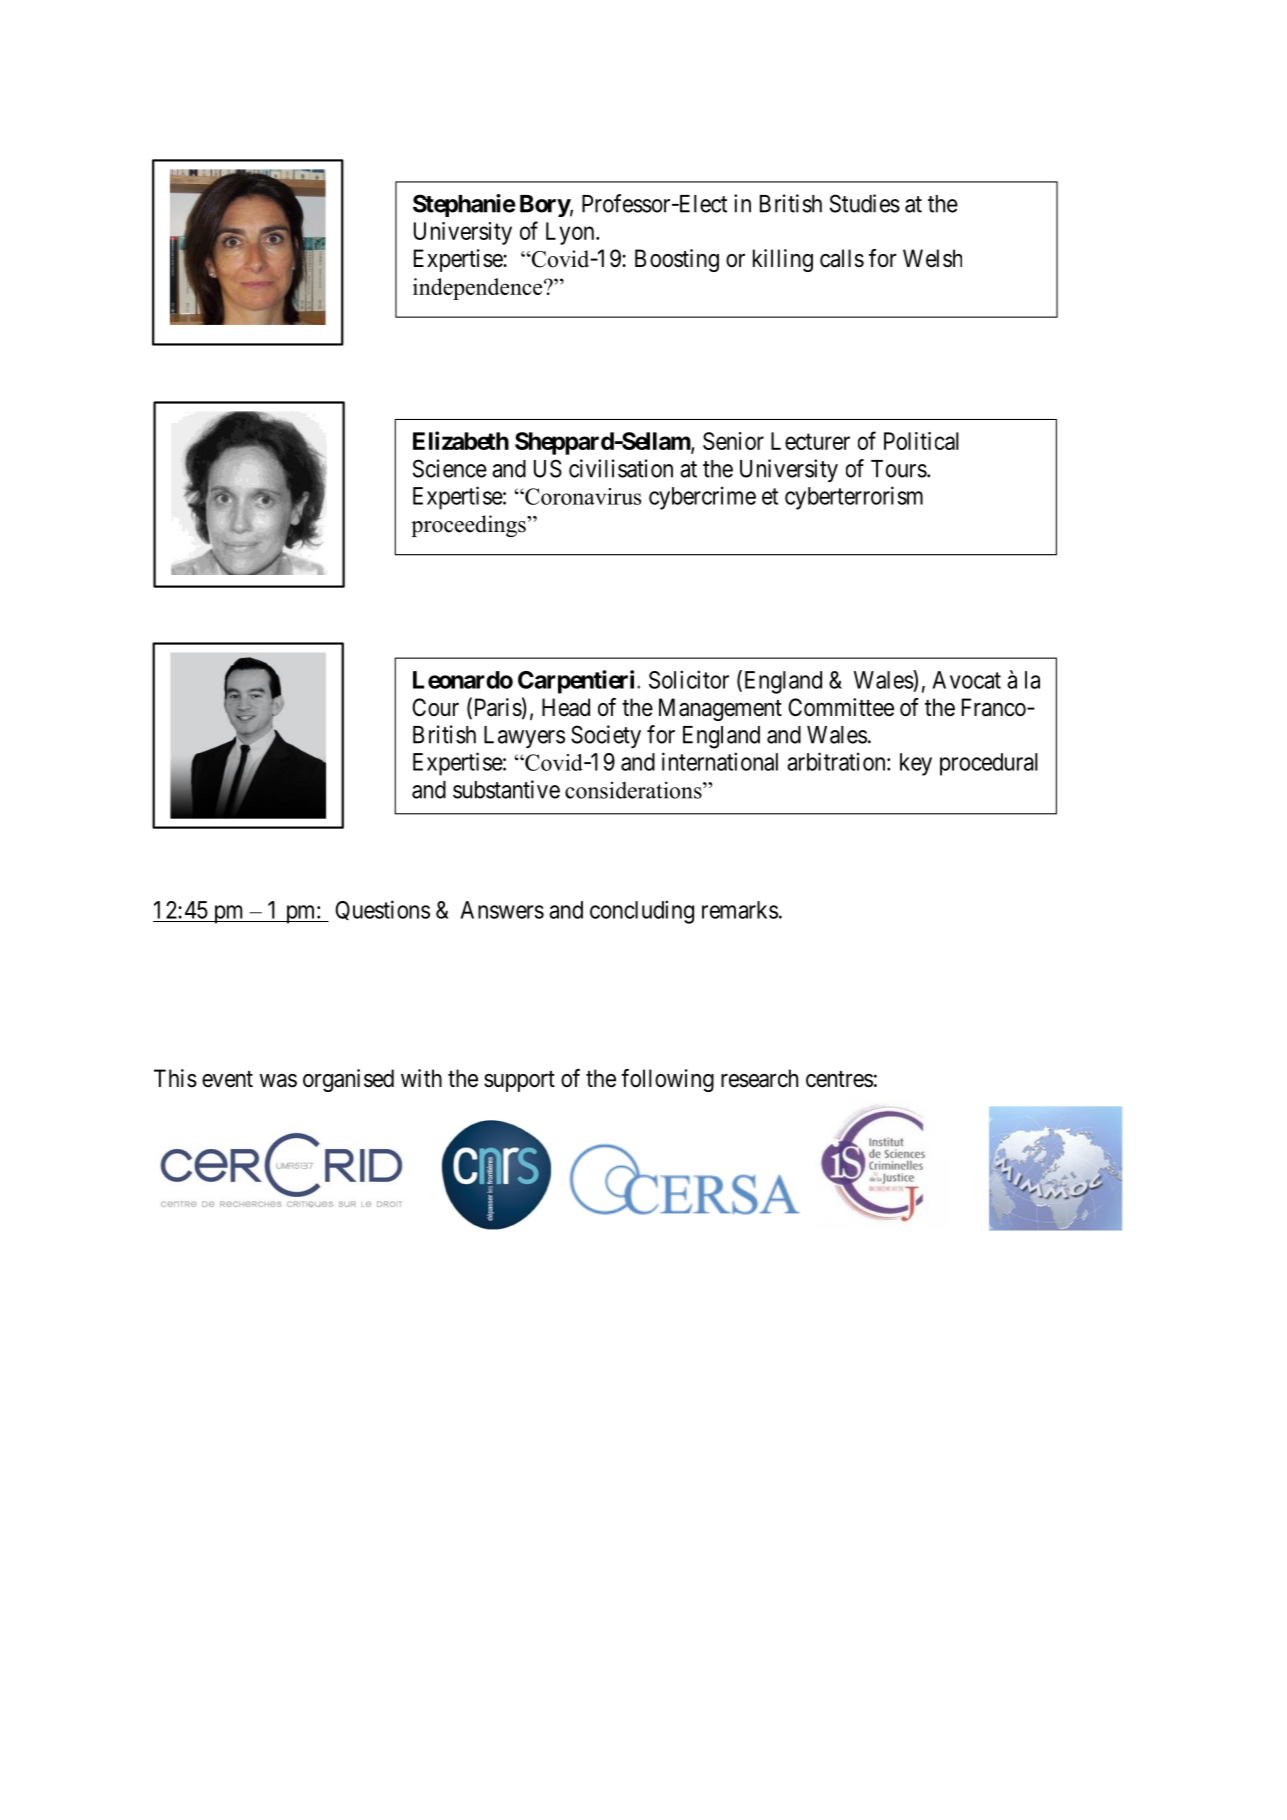 The width and height of the page is (1287, 1820). Describe the element at coordinates (519, 1081) in the page. I see `support` at that location.
